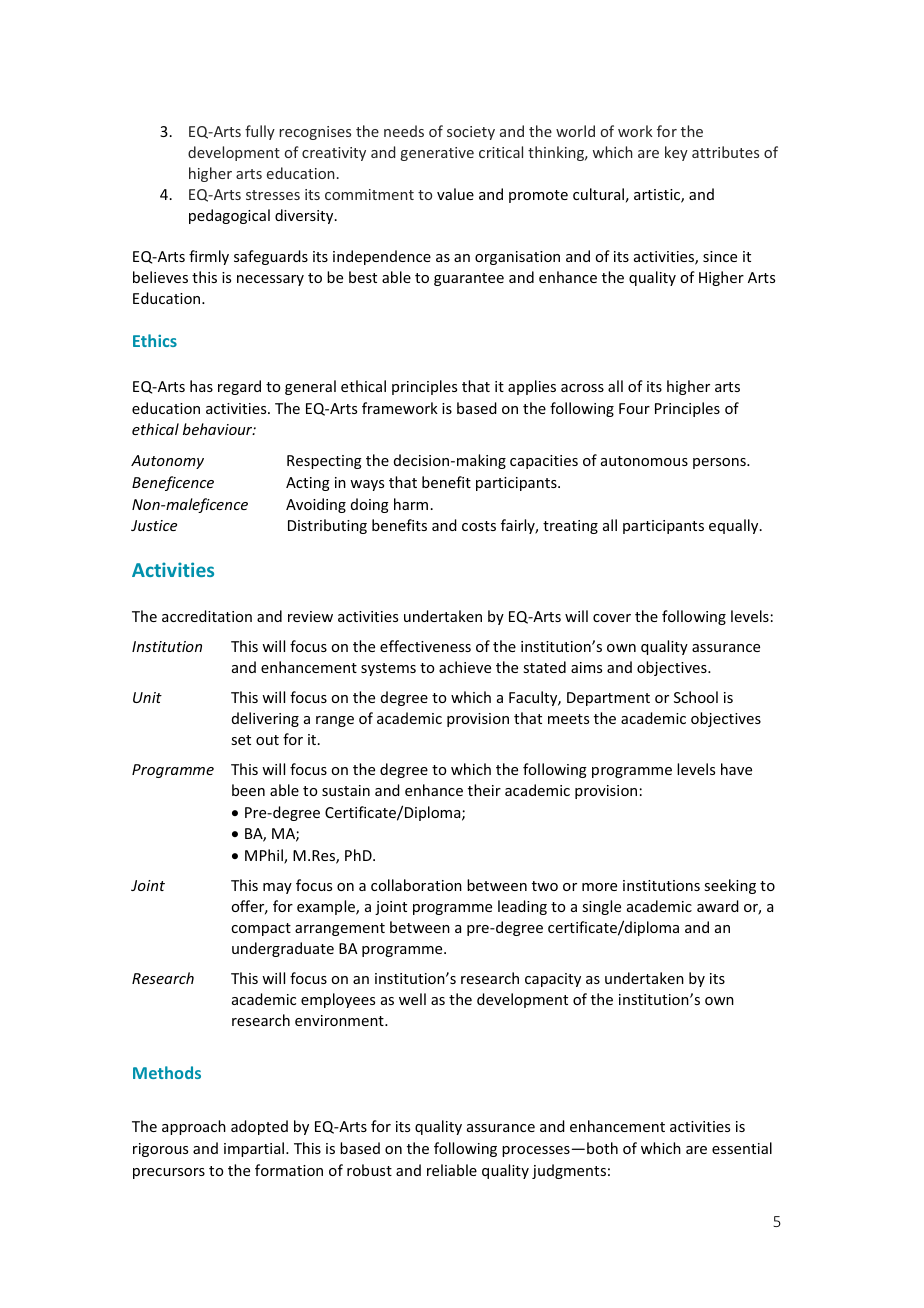  What do you see at coordinates (437, 154) in the document?
I see `generative` at bounding box center [437, 154].
